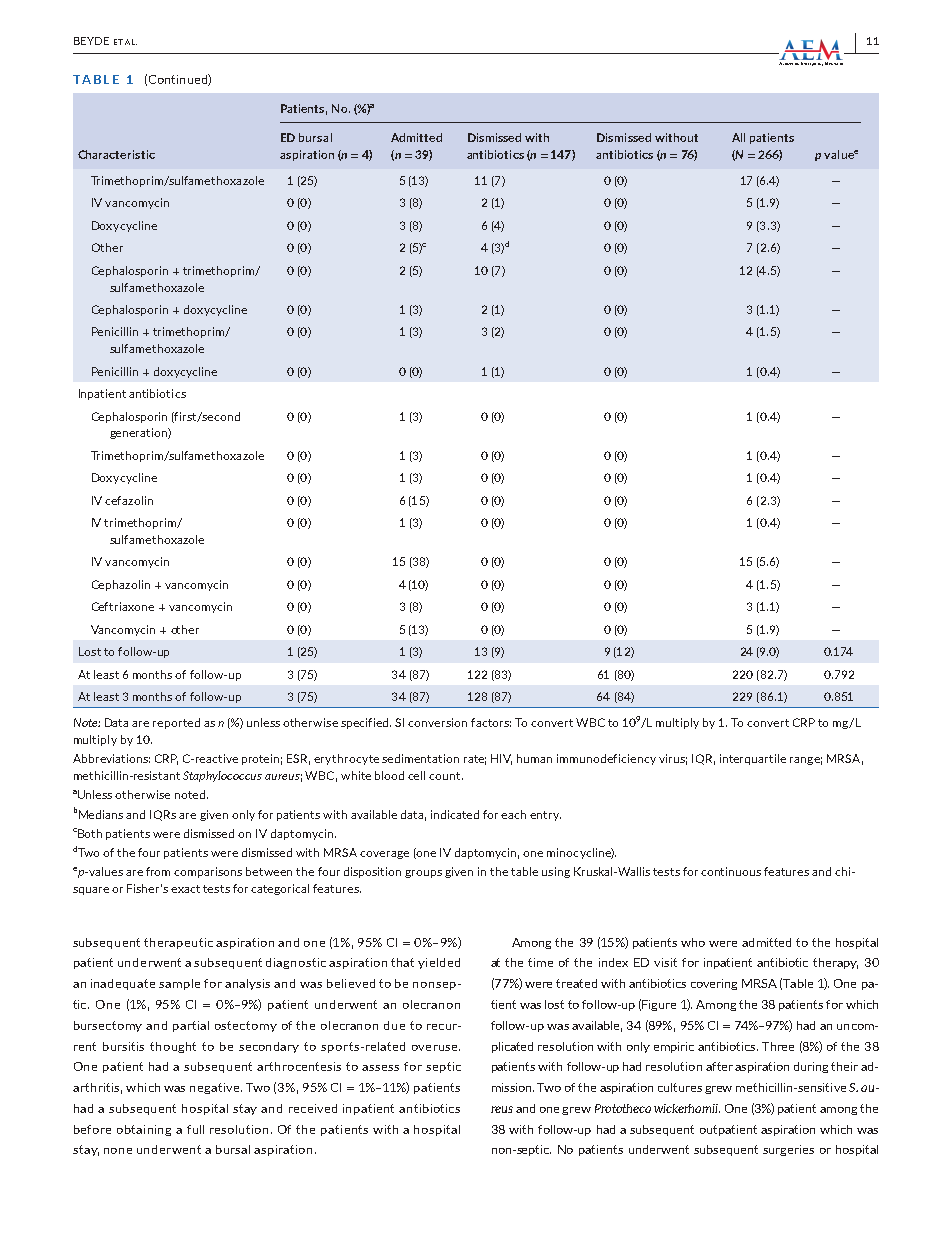  What do you see at coordinates (437, 722) in the screenshot?
I see `conversion` at bounding box center [437, 722].
